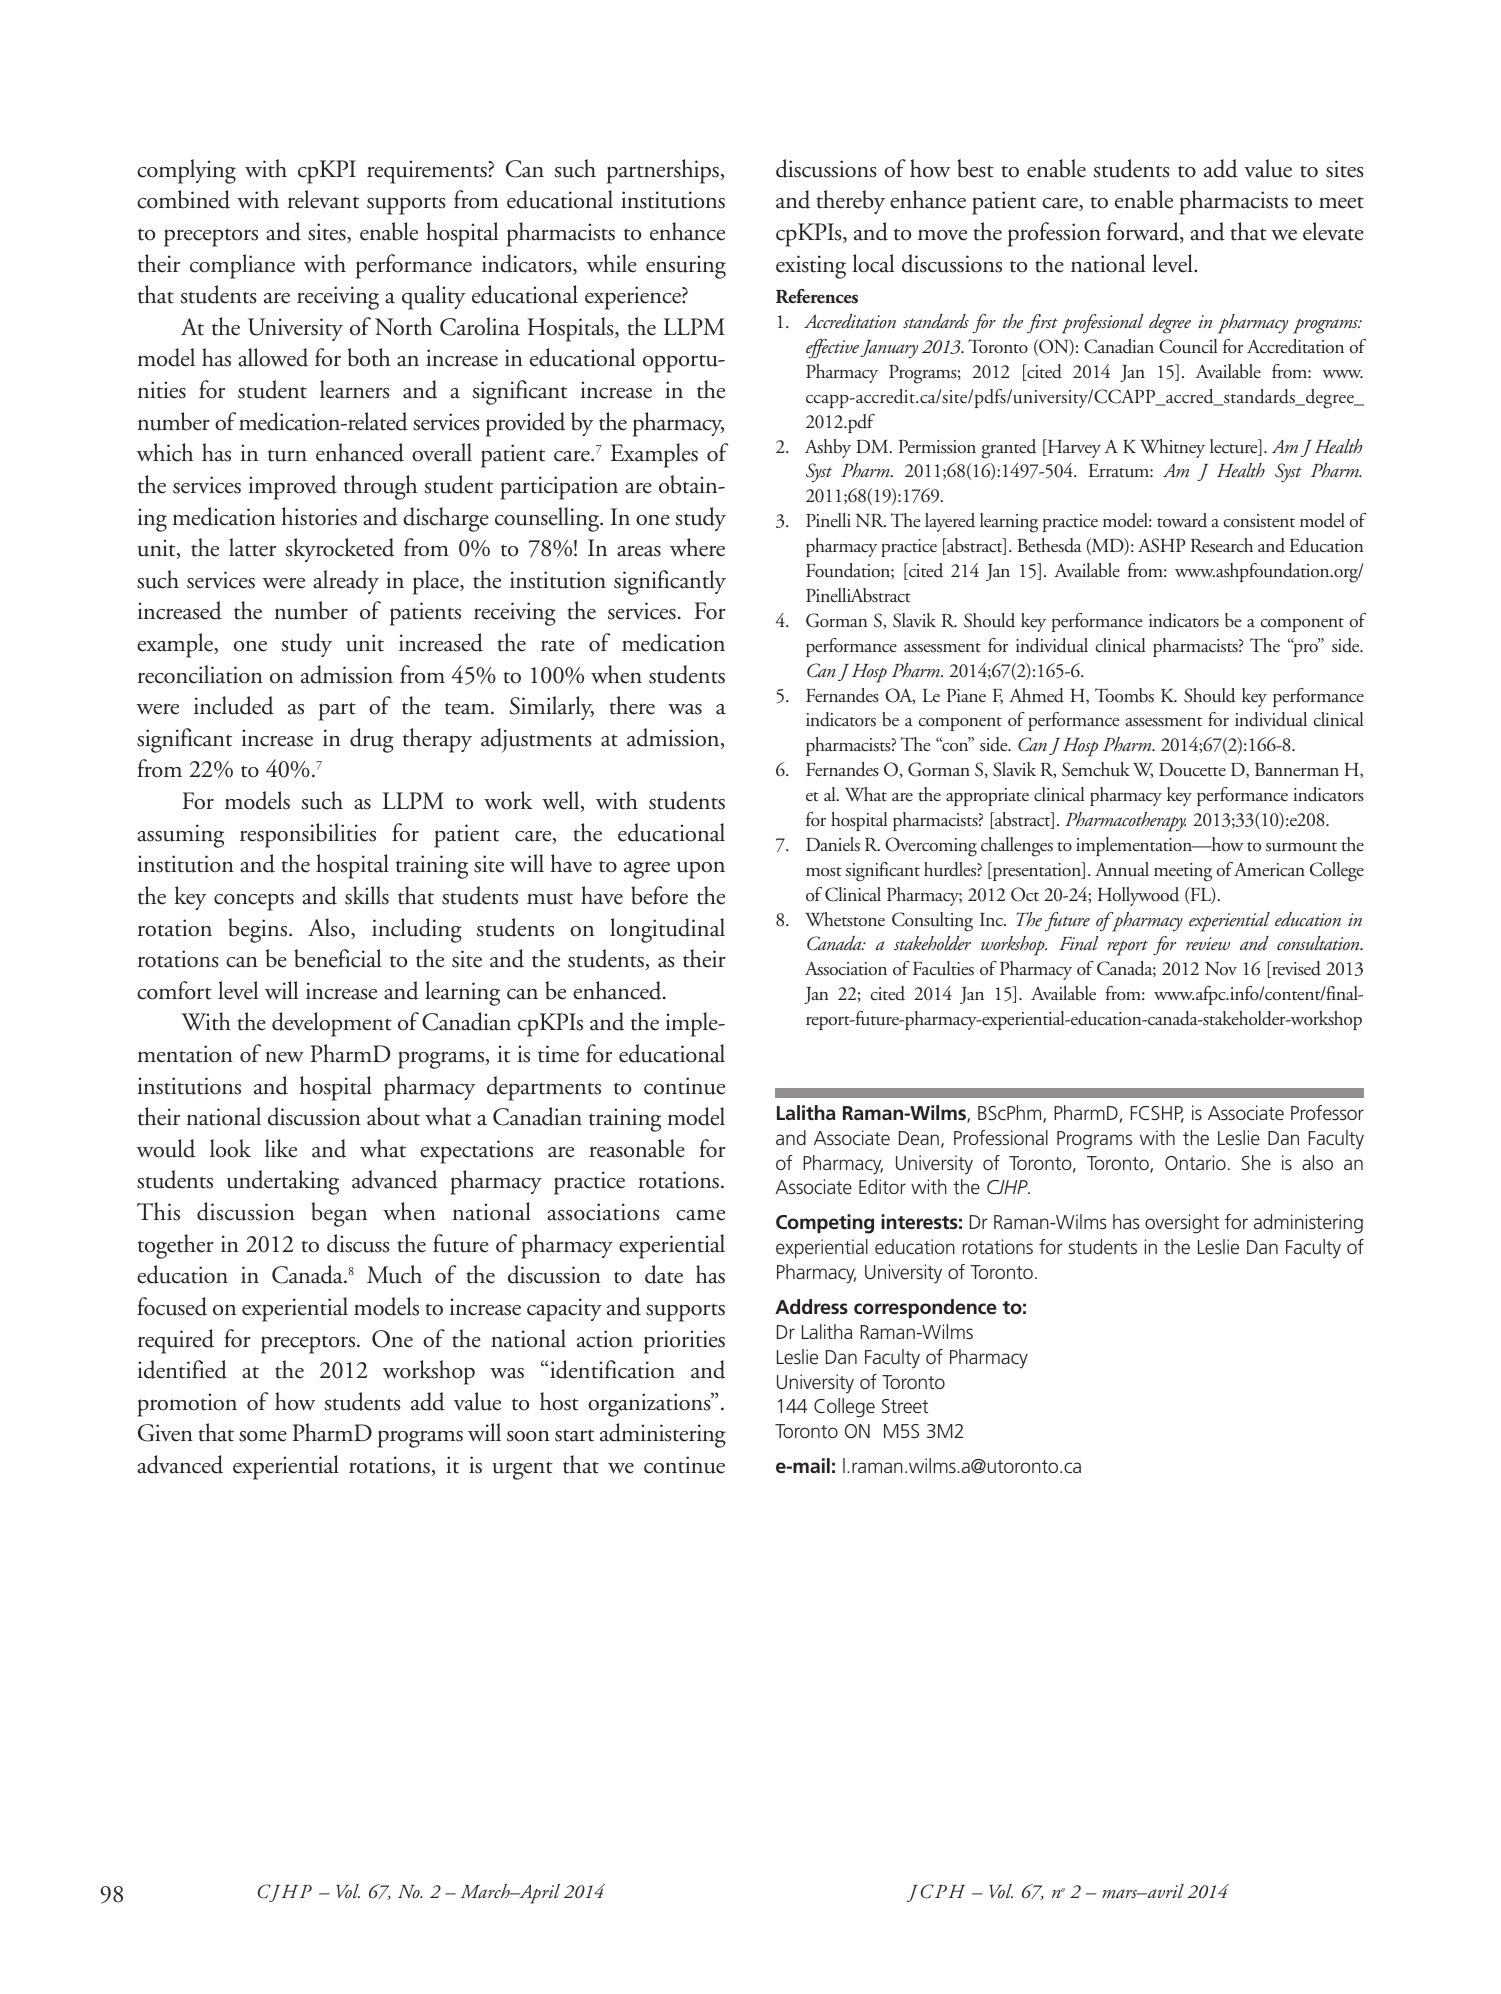  I want to click on forward, so click(1144, 232).
